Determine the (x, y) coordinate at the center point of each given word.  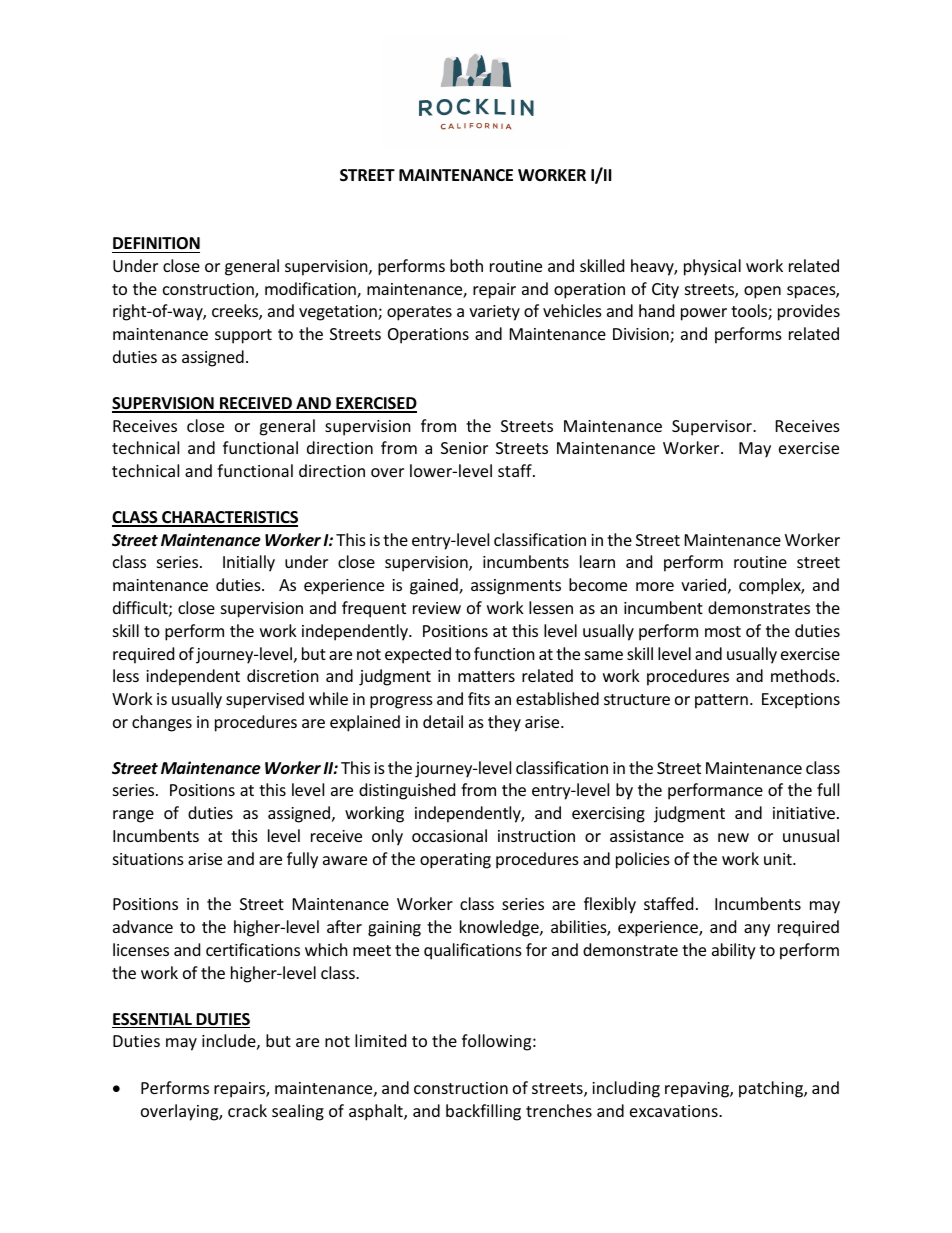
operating (455, 861)
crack (247, 1110)
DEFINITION (156, 243)
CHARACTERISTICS (229, 518)
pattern (721, 701)
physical (712, 267)
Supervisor (713, 428)
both (466, 265)
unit (779, 859)
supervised (265, 700)
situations (148, 859)
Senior (464, 448)
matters (486, 676)
